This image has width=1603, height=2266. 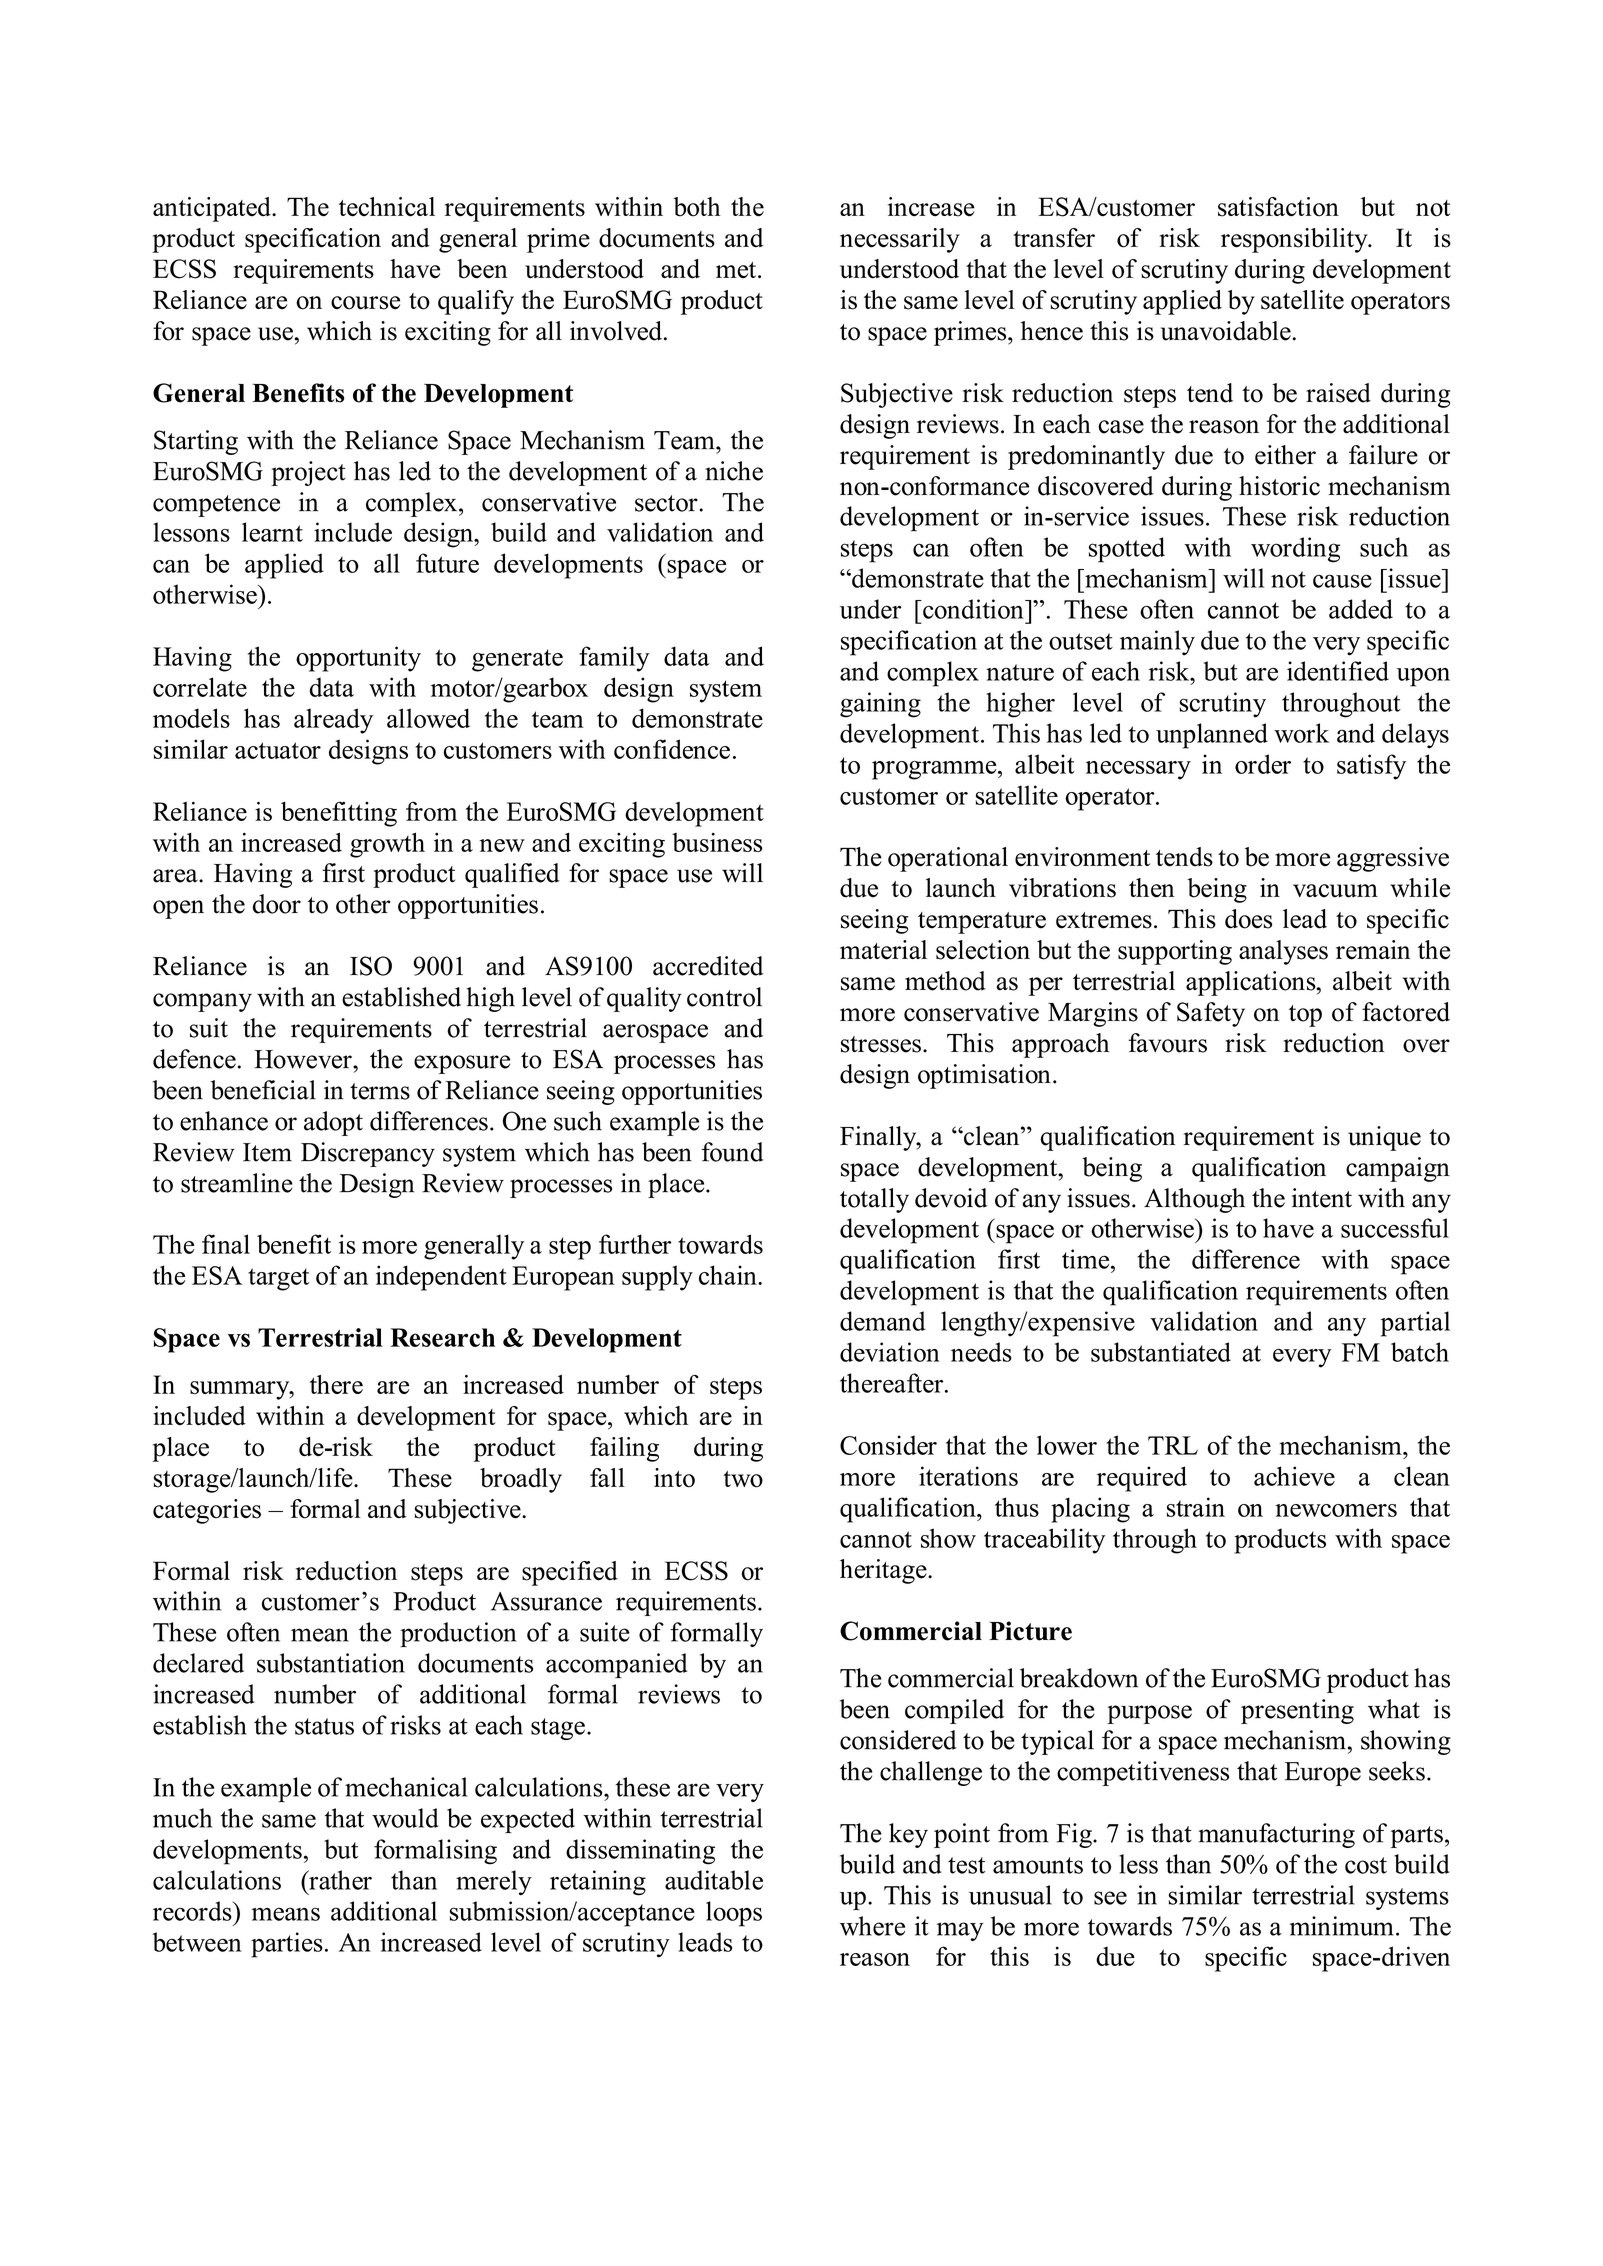 I want to click on target, so click(x=278, y=1279).
